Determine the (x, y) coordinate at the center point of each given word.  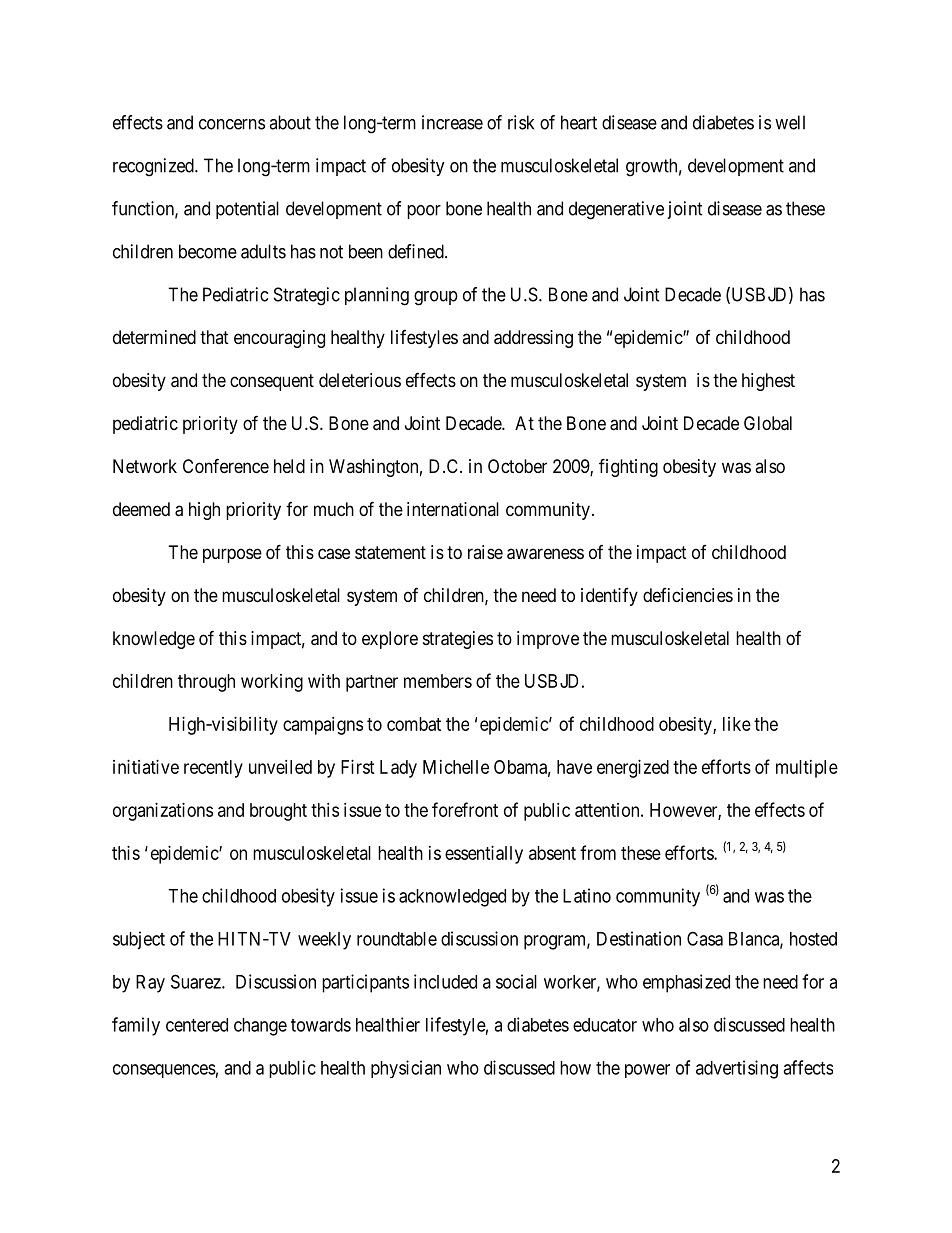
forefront (465, 809)
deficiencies (688, 595)
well (790, 122)
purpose (232, 555)
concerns (232, 124)
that (214, 337)
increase (452, 122)
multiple (807, 769)
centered (197, 1025)
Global (768, 423)
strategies (458, 640)
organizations (163, 812)
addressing (533, 339)
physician (406, 1069)
